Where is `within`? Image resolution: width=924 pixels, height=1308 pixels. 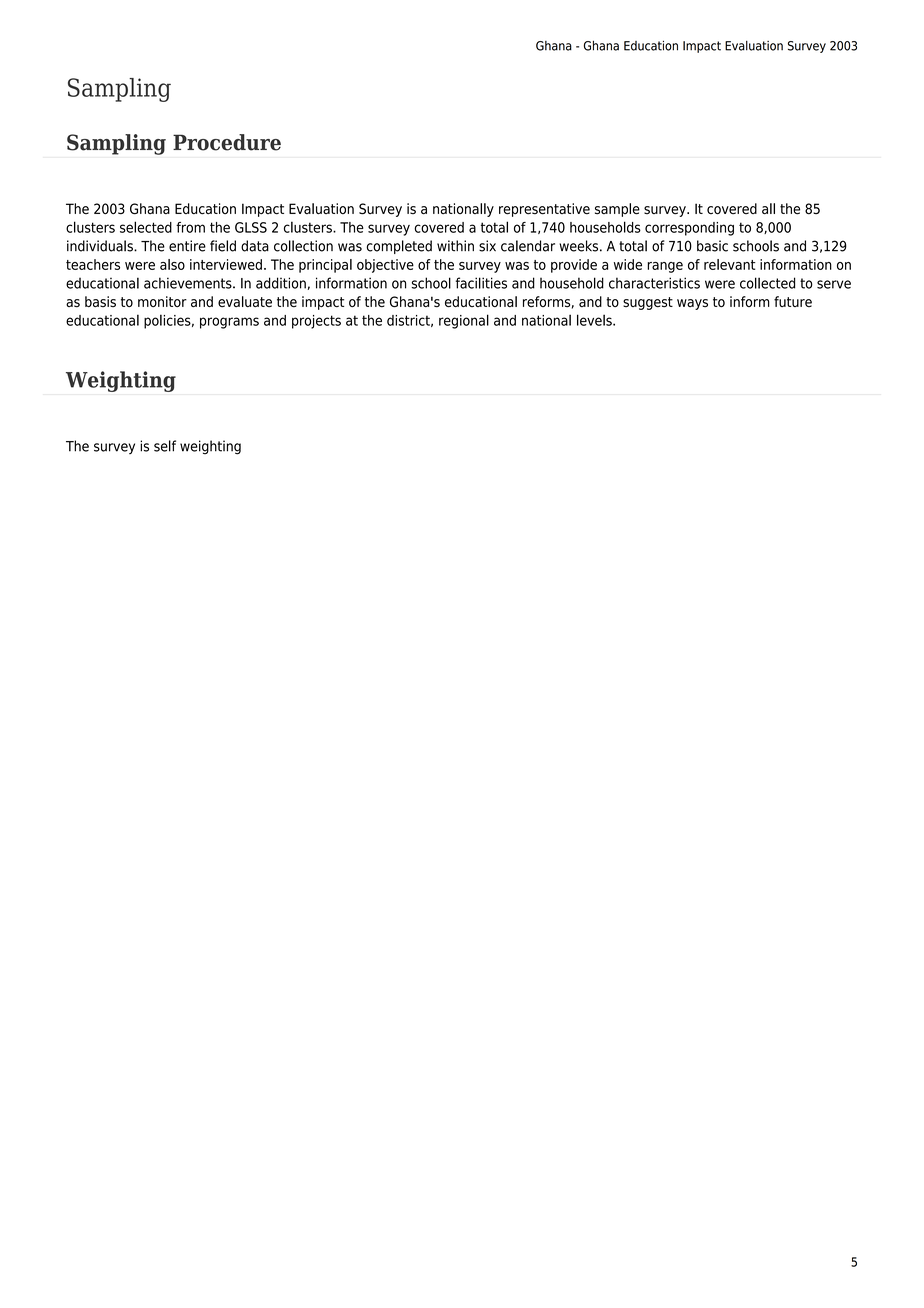
within is located at coordinates (455, 246).
